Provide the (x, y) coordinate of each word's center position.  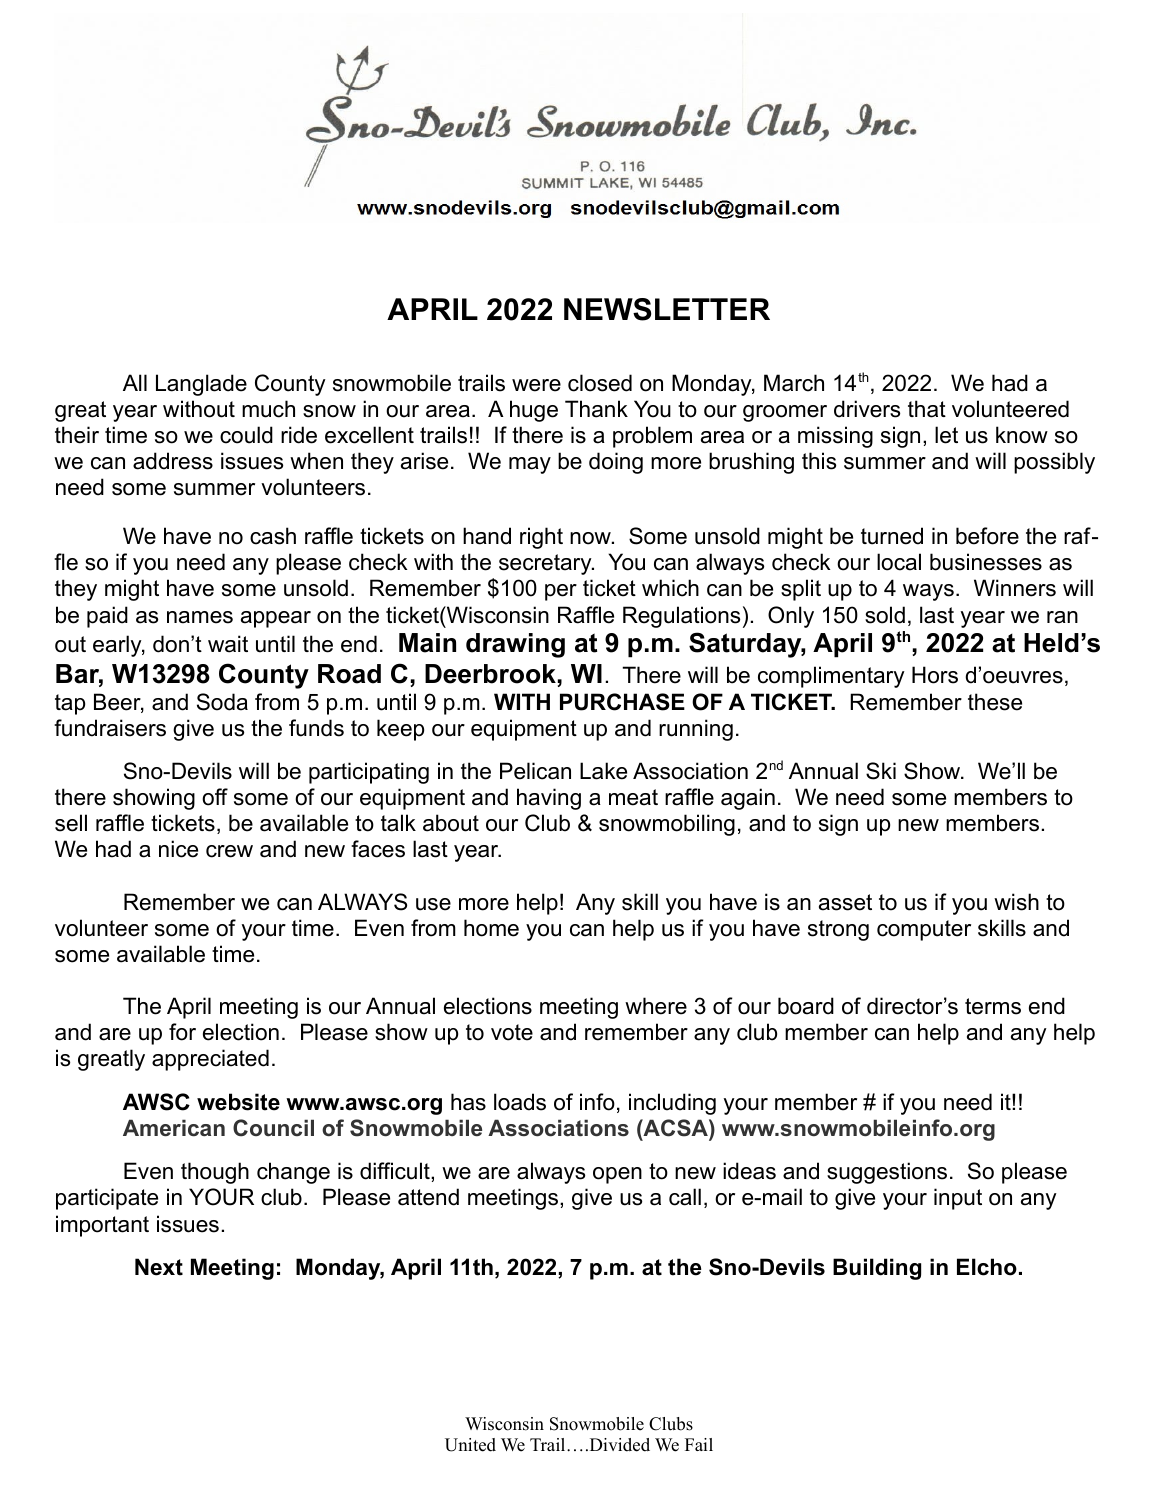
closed (600, 383)
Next (159, 1267)
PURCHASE (622, 702)
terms (993, 1006)
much (268, 409)
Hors (935, 675)
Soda (222, 702)
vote (512, 1032)
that (927, 409)
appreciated (210, 1060)
